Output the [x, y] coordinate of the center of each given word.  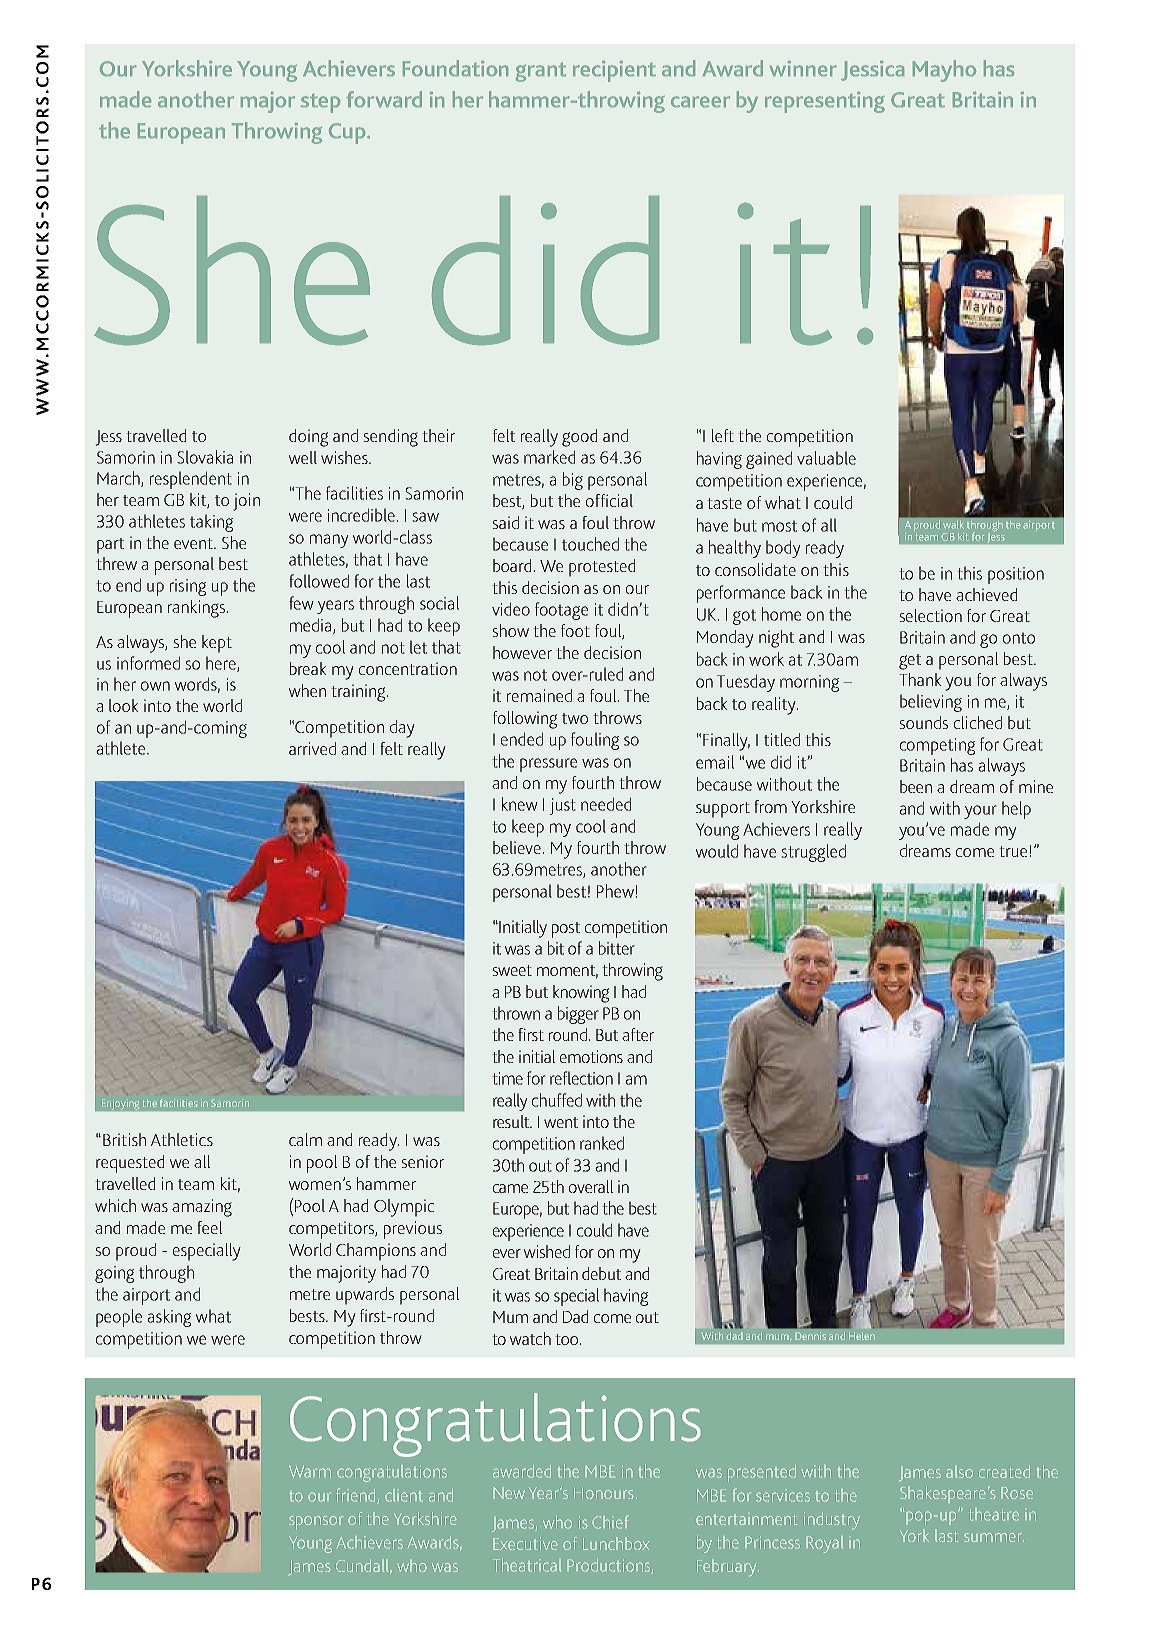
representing [825, 102]
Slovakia [205, 457]
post [566, 930]
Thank [920, 679]
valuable [826, 458]
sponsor [316, 1523]
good [579, 438]
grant [541, 72]
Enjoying [120, 1104]
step [320, 103]
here [222, 664]
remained [539, 695]
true [1014, 851]
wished [547, 1251]
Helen [860, 1336]
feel [209, 1227]
